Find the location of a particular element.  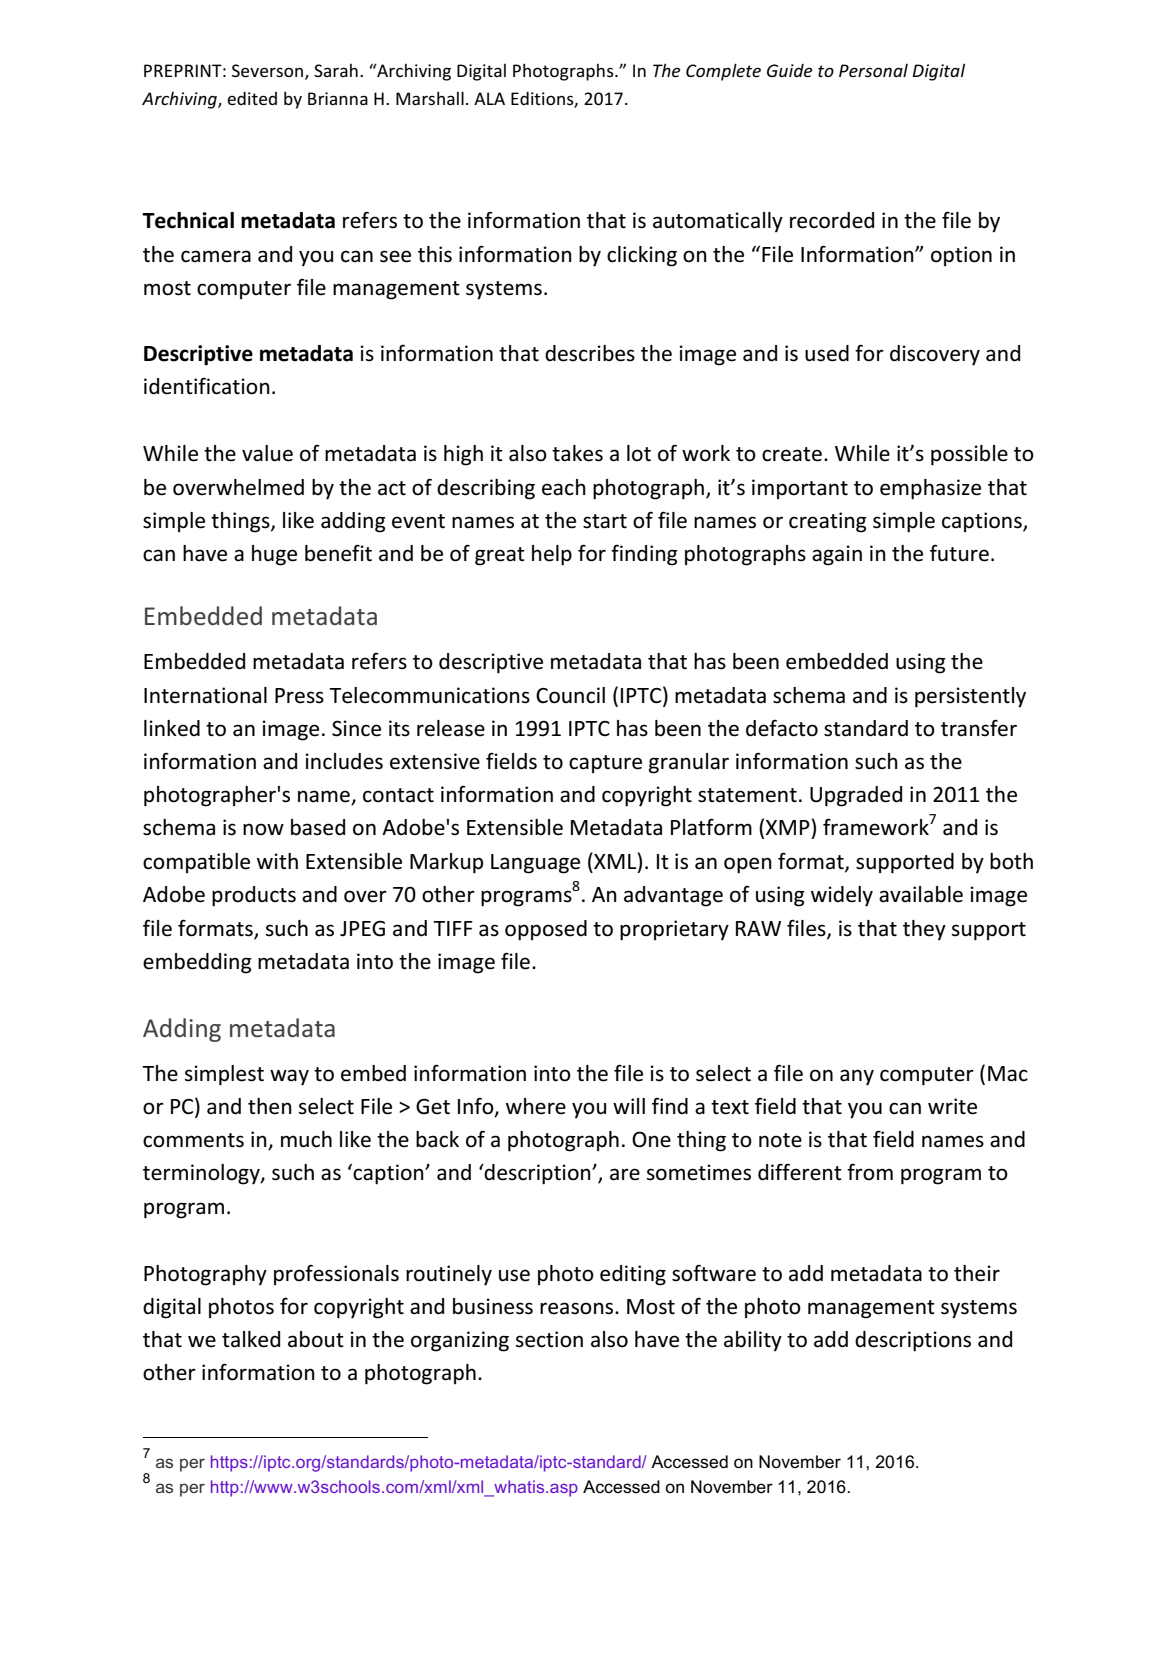

available is located at coordinates (921, 894).
